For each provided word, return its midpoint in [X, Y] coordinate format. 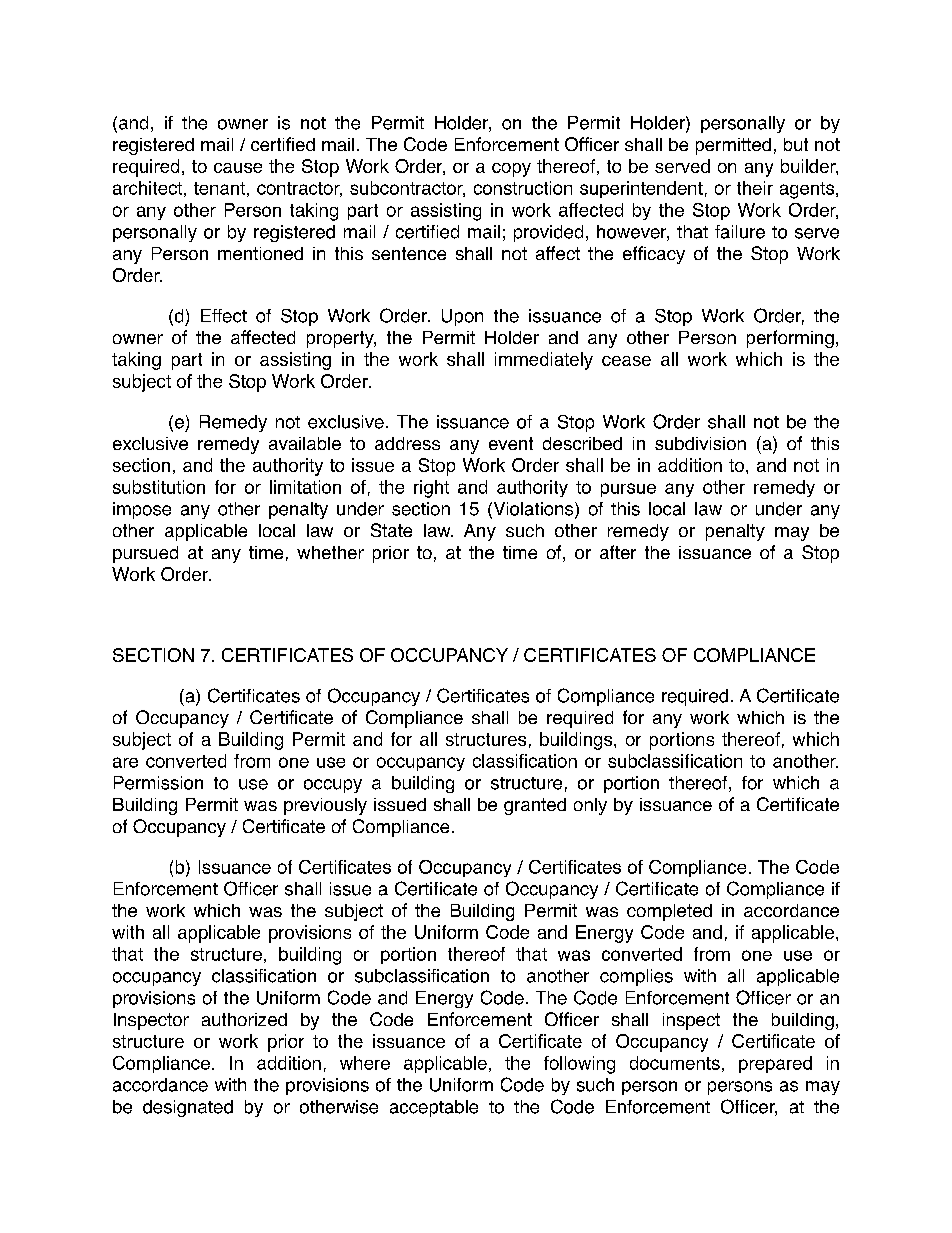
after [618, 552]
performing [790, 339]
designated [188, 1108]
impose [142, 510]
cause [238, 168]
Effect [224, 316]
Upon [462, 317]
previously [325, 806]
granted [535, 806]
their [755, 188]
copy [511, 170]
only [590, 806]
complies [636, 977]
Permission [158, 783]
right [431, 489]
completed [669, 912]
